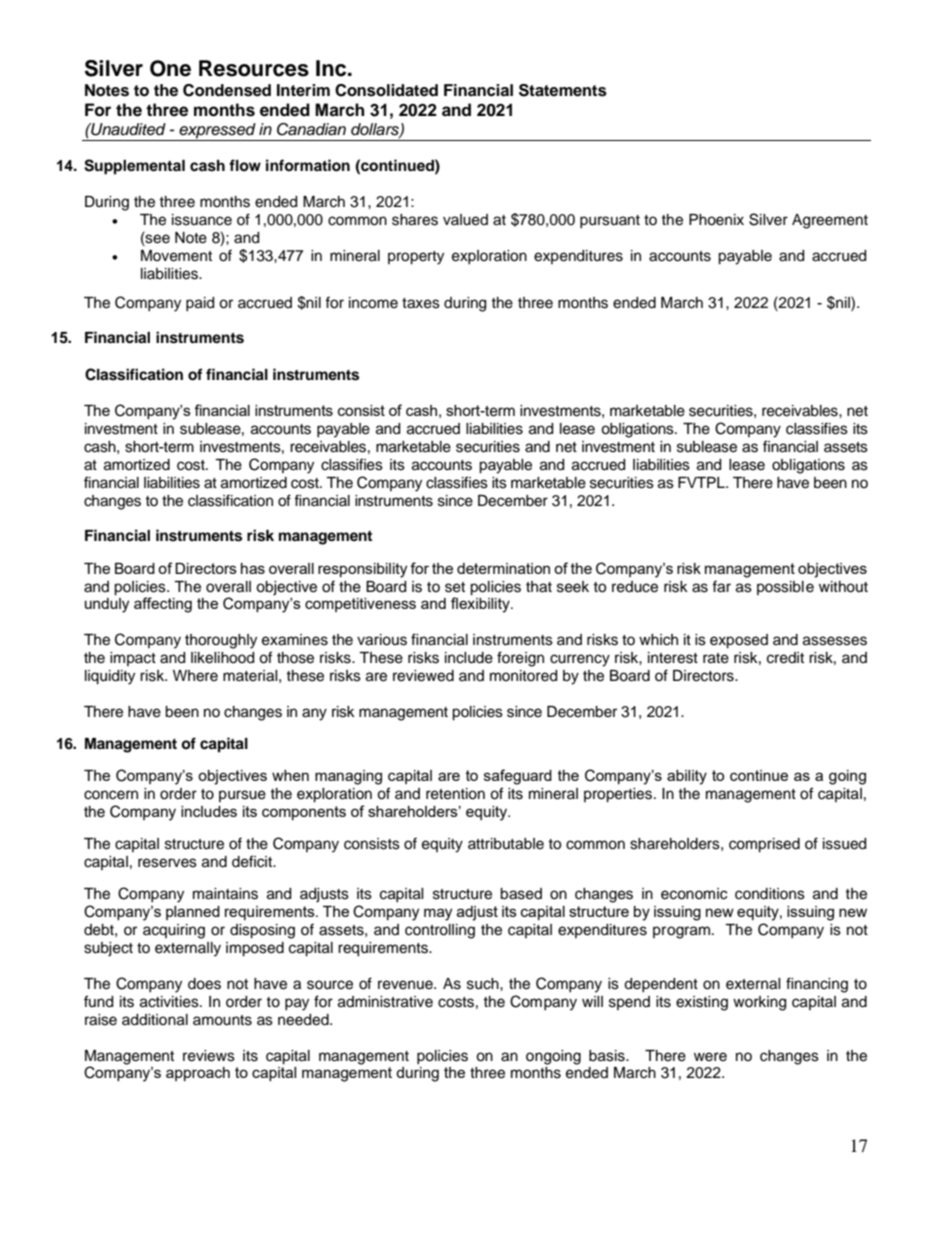 This image has width=952, height=1233. Describe the element at coordinates (200, 304) in the image. I see `paid` at that location.
